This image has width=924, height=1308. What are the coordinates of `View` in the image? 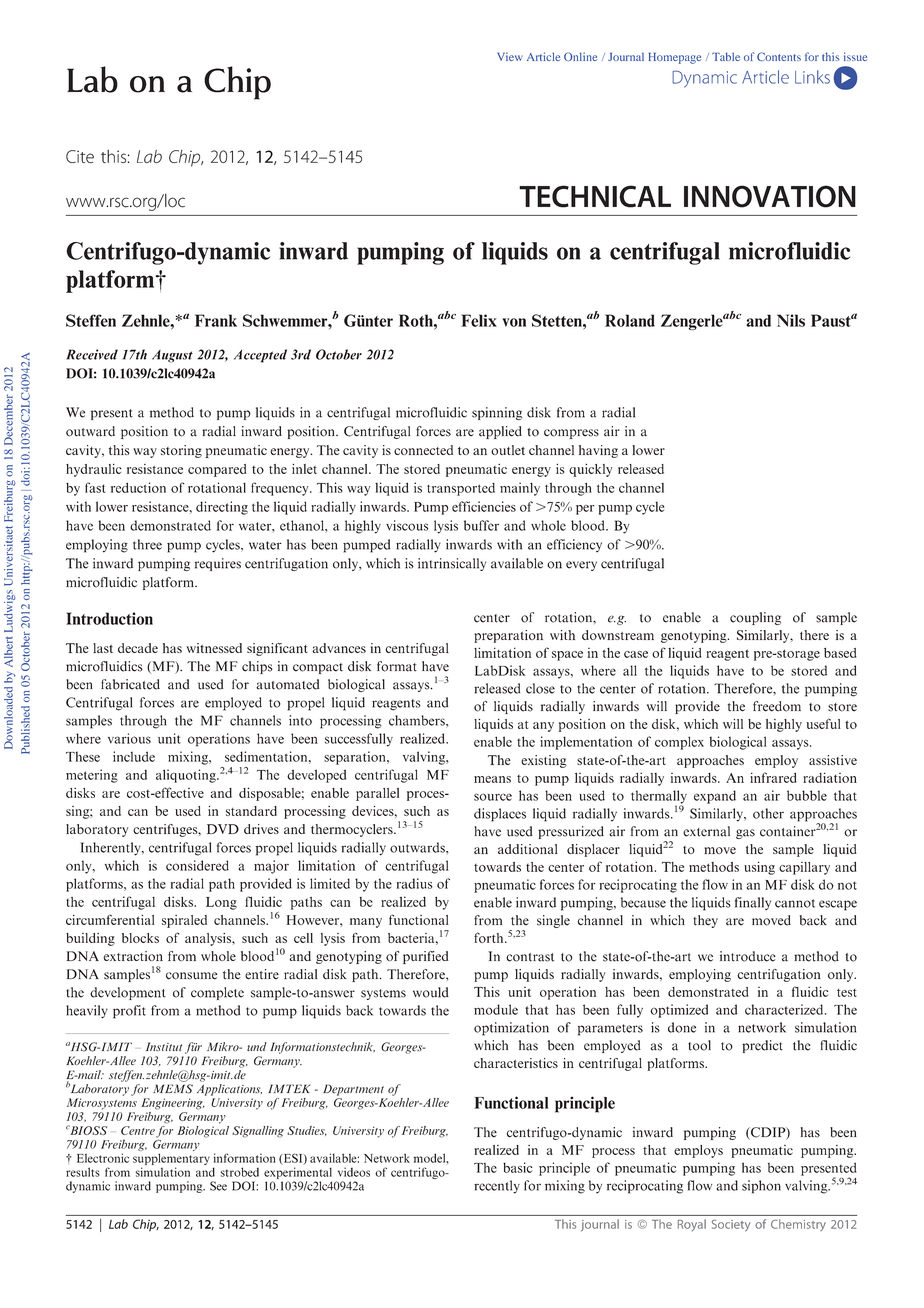 It's located at (510, 56).
